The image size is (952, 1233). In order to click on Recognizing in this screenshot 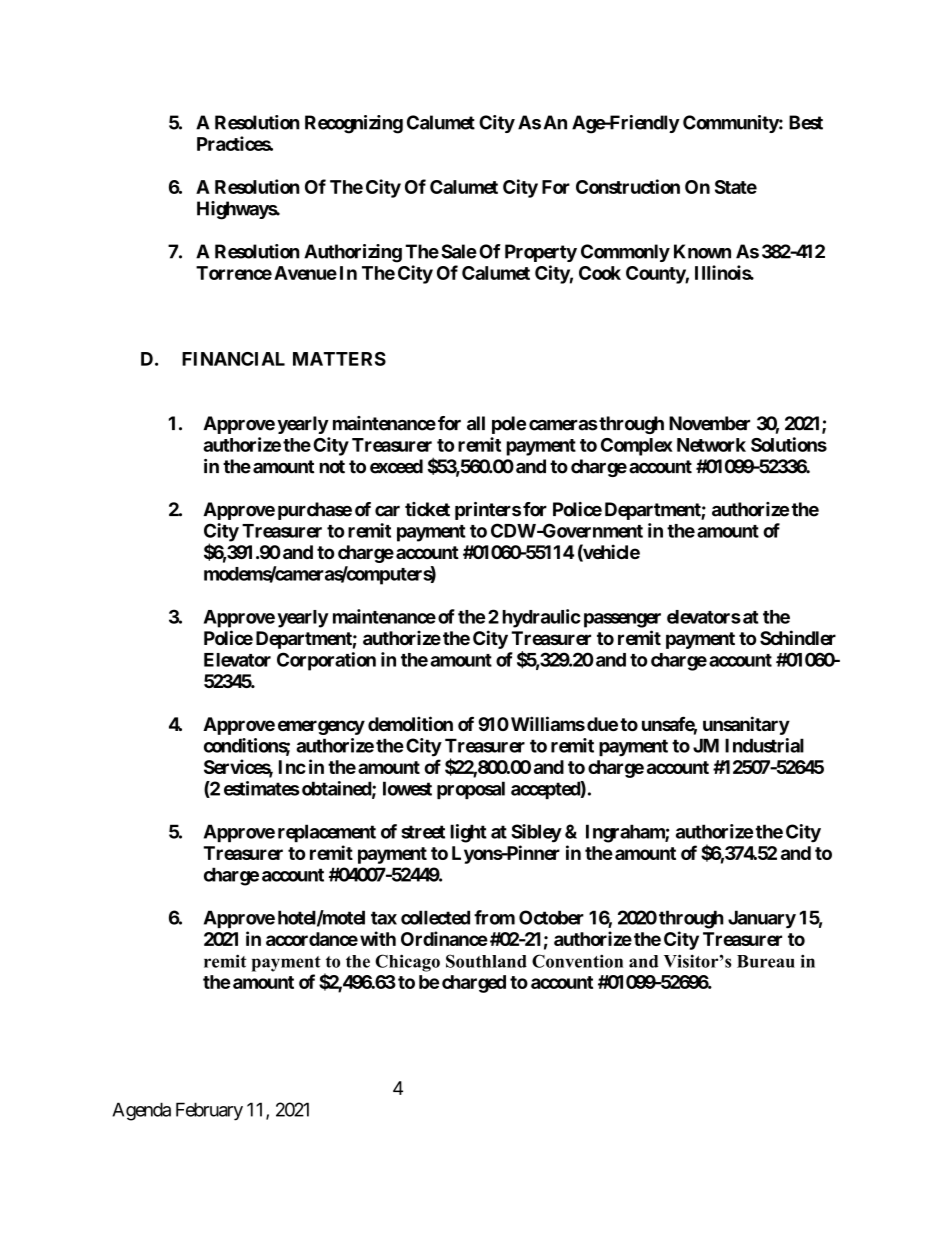, I will do `click(354, 124)`.
